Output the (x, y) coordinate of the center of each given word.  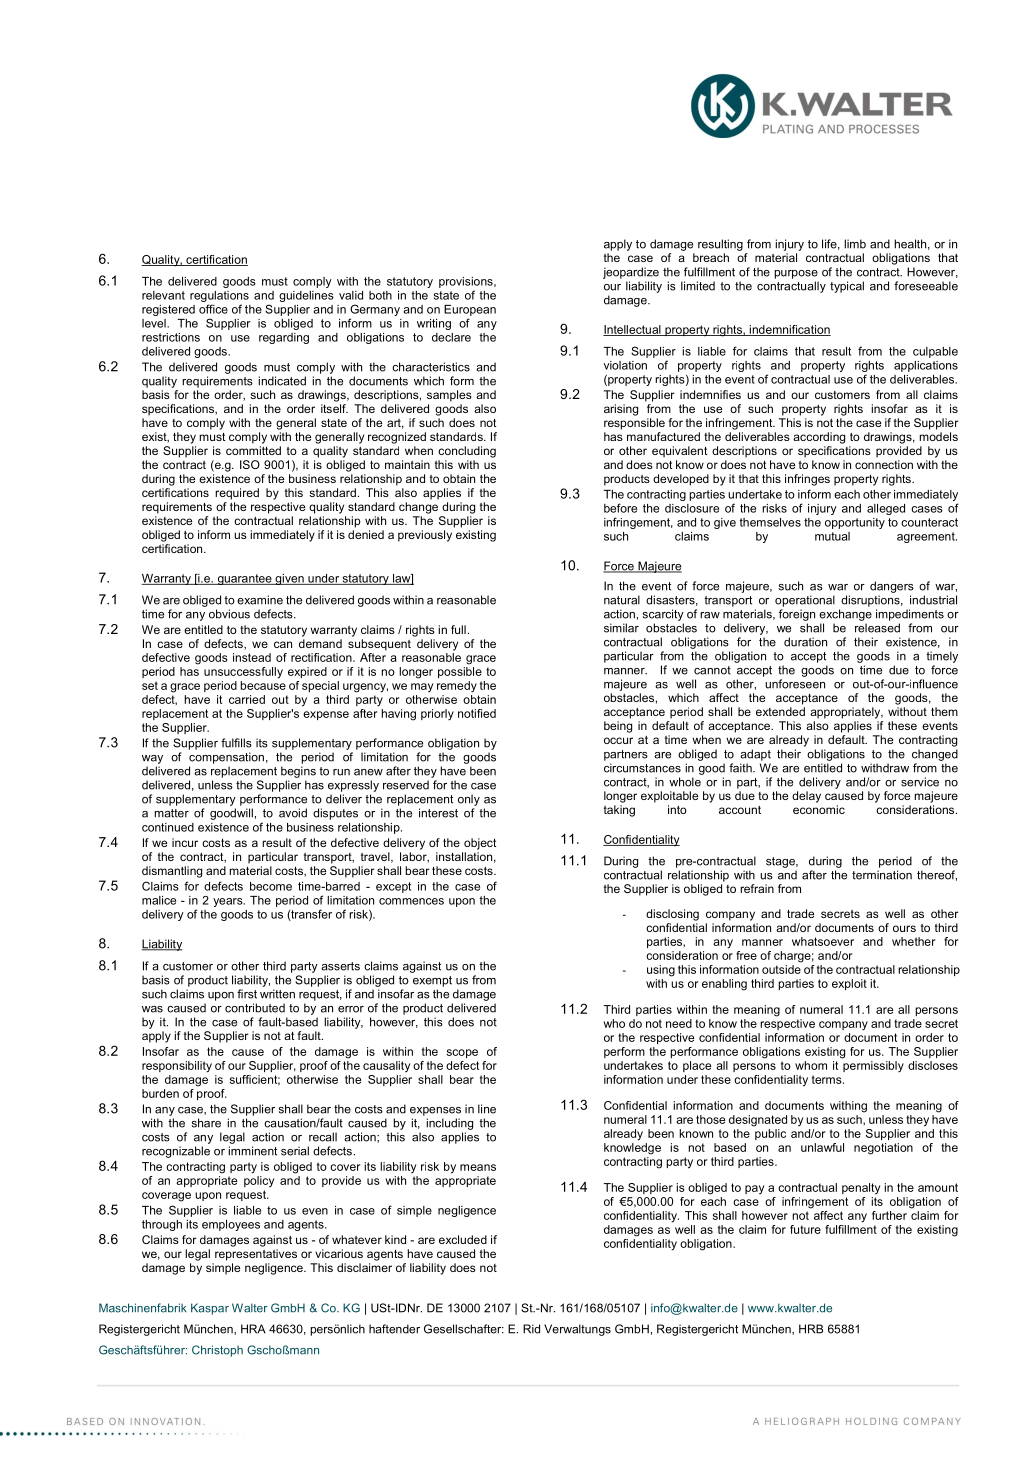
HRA (253, 1329)
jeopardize (631, 273)
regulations (219, 296)
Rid (531, 1329)
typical (847, 287)
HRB (811, 1329)
